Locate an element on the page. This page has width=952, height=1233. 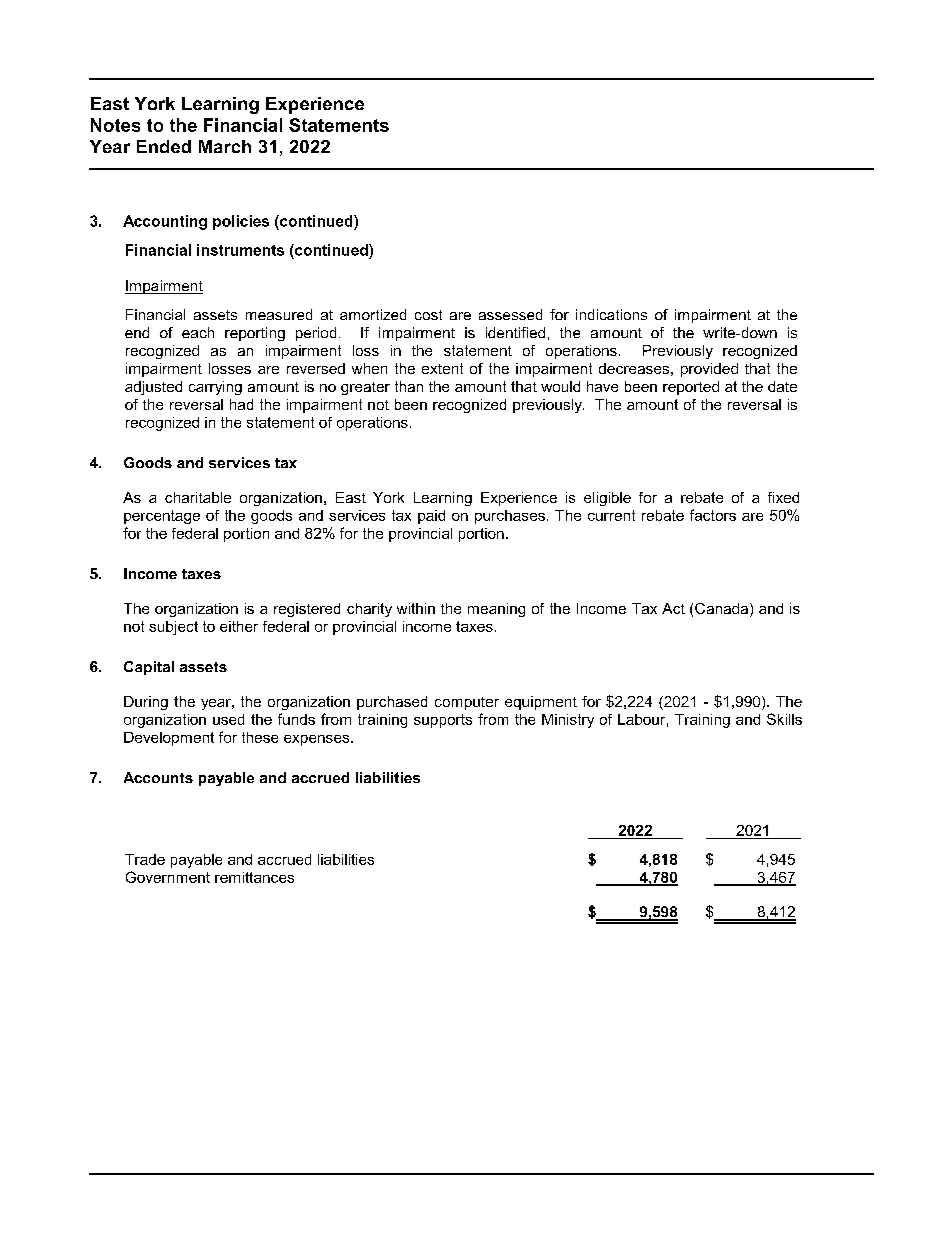
paid is located at coordinates (431, 517).
